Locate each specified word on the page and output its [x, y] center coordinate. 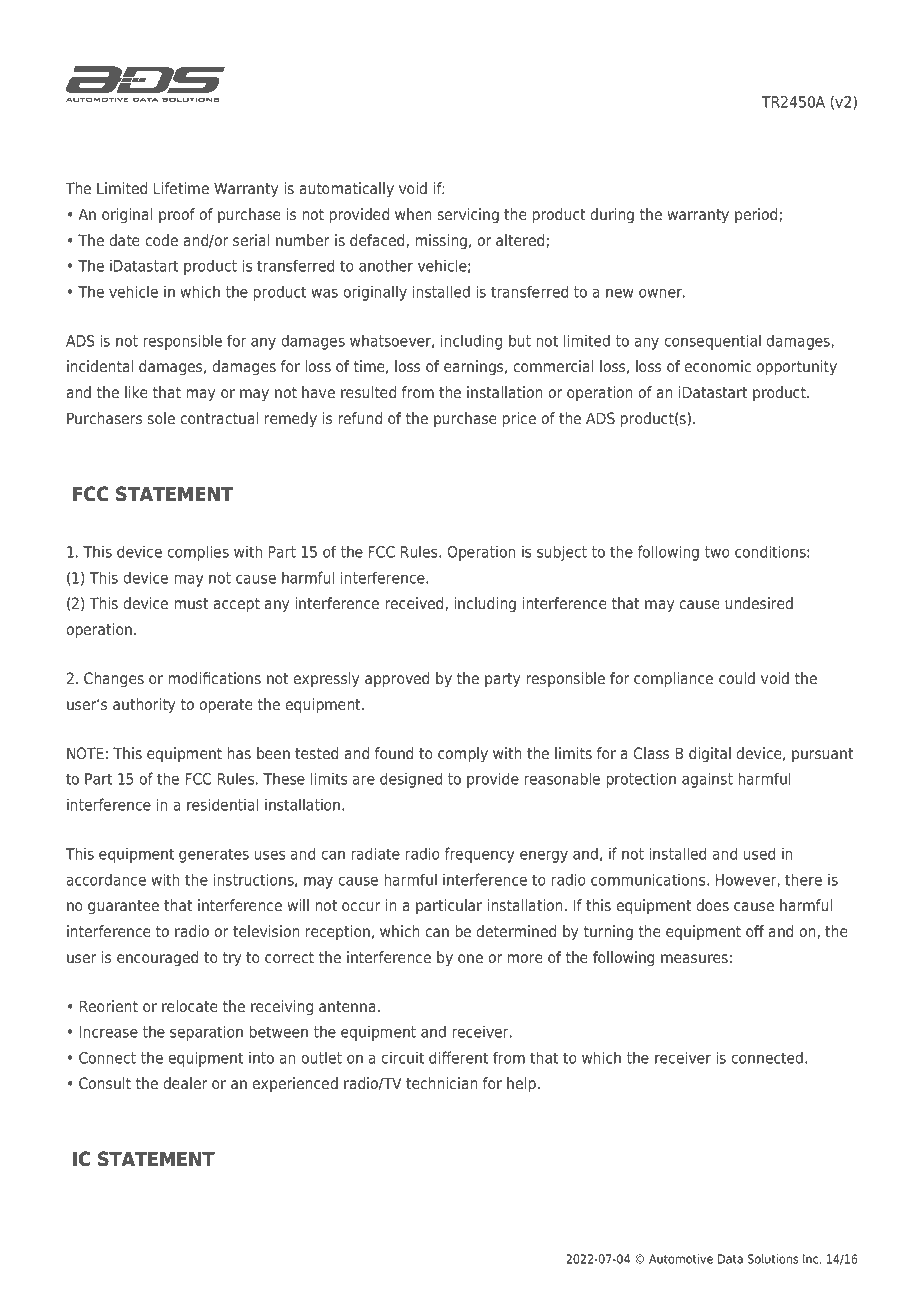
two [717, 552]
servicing [468, 216]
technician [441, 1083]
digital [710, 755]
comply [463, 755]
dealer [185, 1083]
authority [144, 706]
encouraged [157, 959]
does [712, 905]
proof [177, 215]
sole [161, 418]
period [757, 215]
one [470, 959]
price [519, 420]
